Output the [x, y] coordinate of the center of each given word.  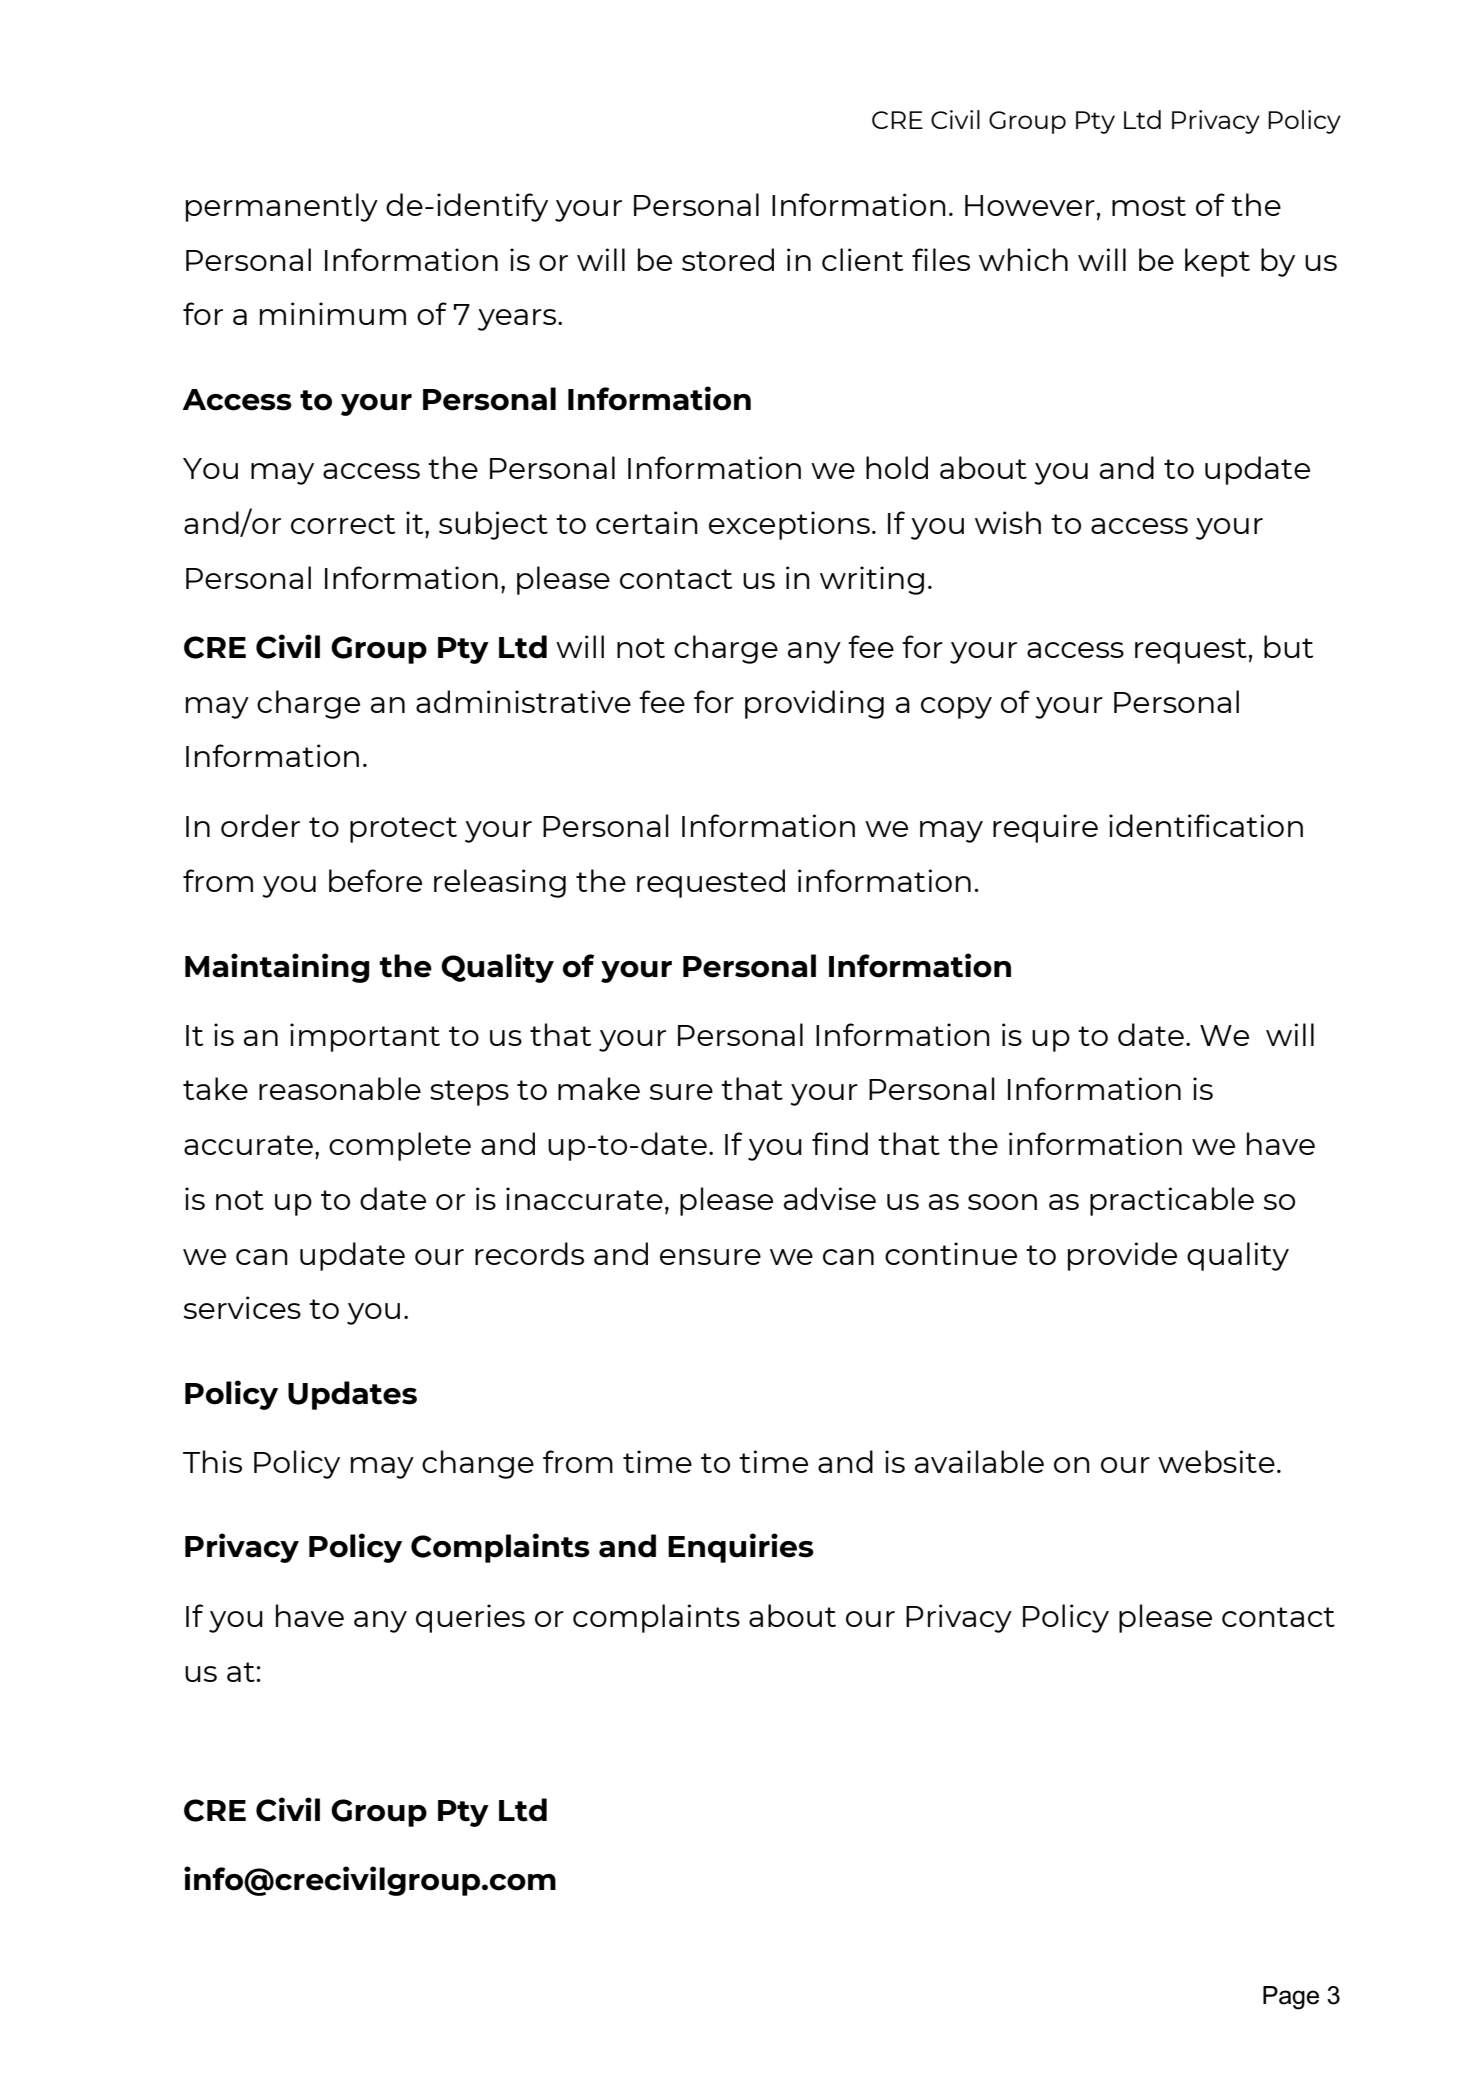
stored [728, 259]
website [1216, 1461]
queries [470, 1618]
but [1288, 646]
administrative [523, 701]
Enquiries [741, 1548]
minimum [333, 313]
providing [814, 704]
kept [1217, 262]
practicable [1172, 1201]
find [840, 1143]
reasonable [340, 1088]
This [212, 1461]
